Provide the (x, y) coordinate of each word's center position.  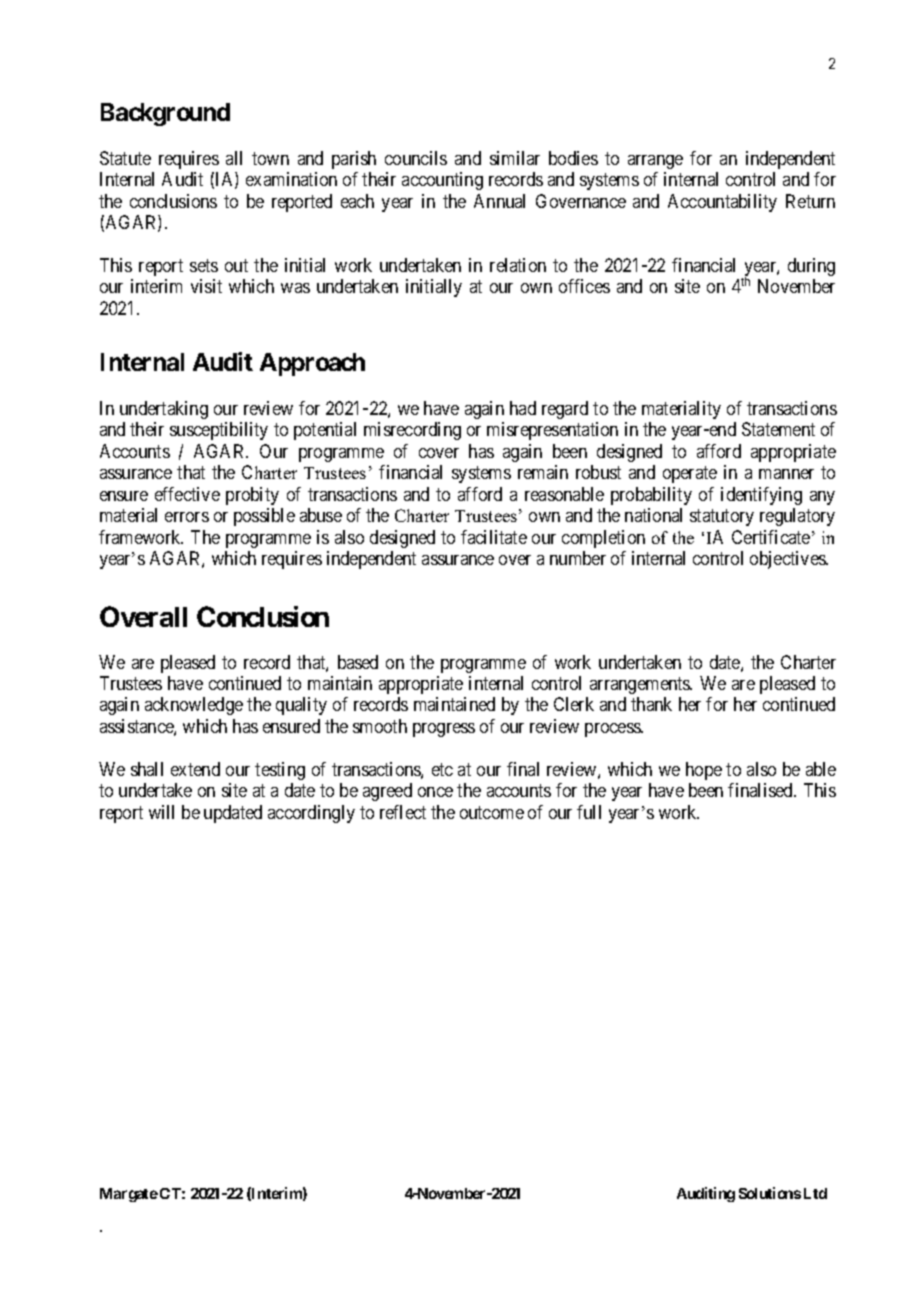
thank (651, 704)
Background (165, 114)
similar (515, 158)
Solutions (770, 1193)
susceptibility (219, 431)
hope (704, 771)
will (161, 812)
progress (444, 730)
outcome (492, 812)
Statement (778, 429)
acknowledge (194, 706)
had (523, 408)
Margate (129, 1195)
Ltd (815, 1193)
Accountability (722, 203)
